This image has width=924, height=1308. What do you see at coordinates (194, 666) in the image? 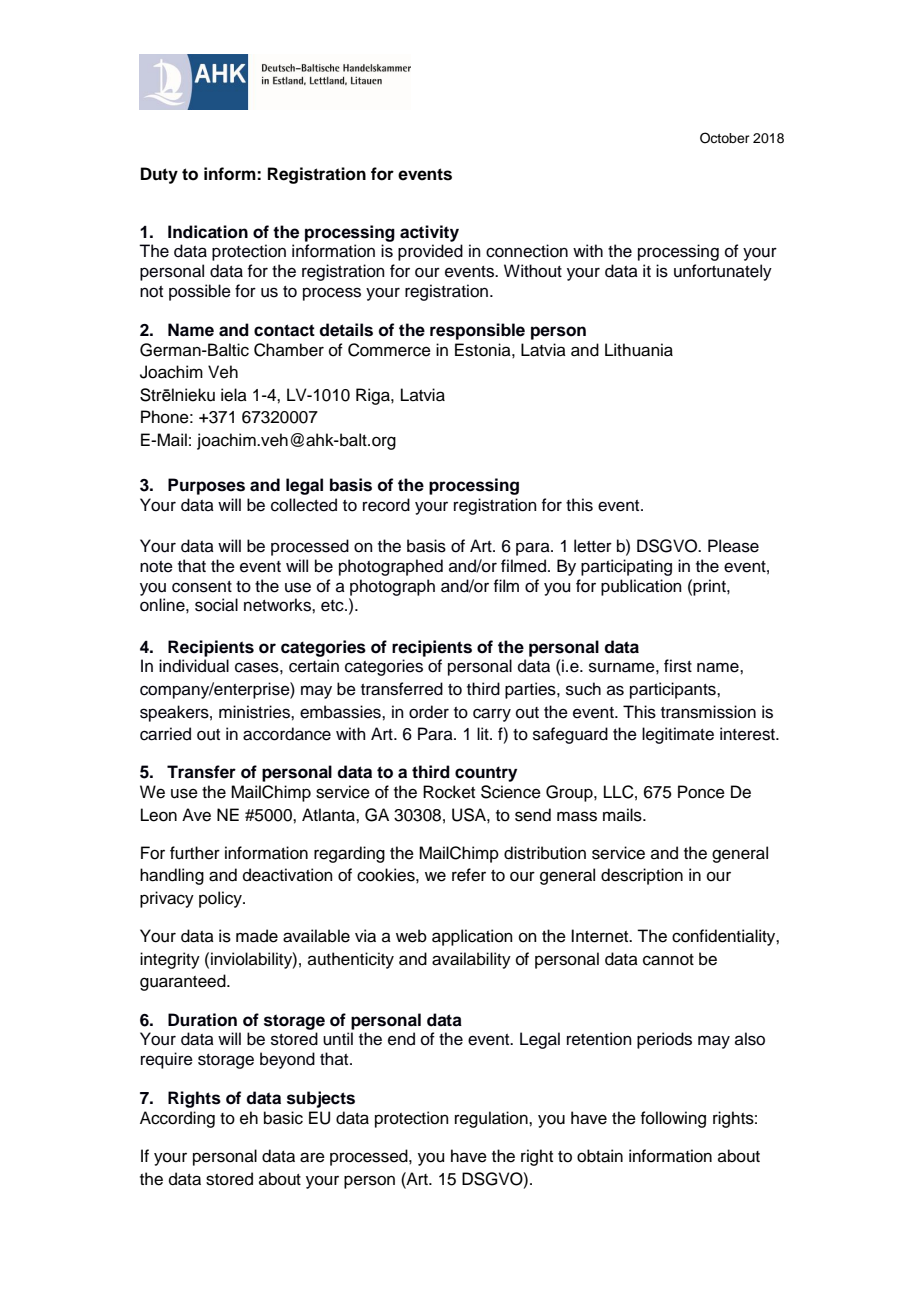
I see `individual` at bounding box center [194, 666].
